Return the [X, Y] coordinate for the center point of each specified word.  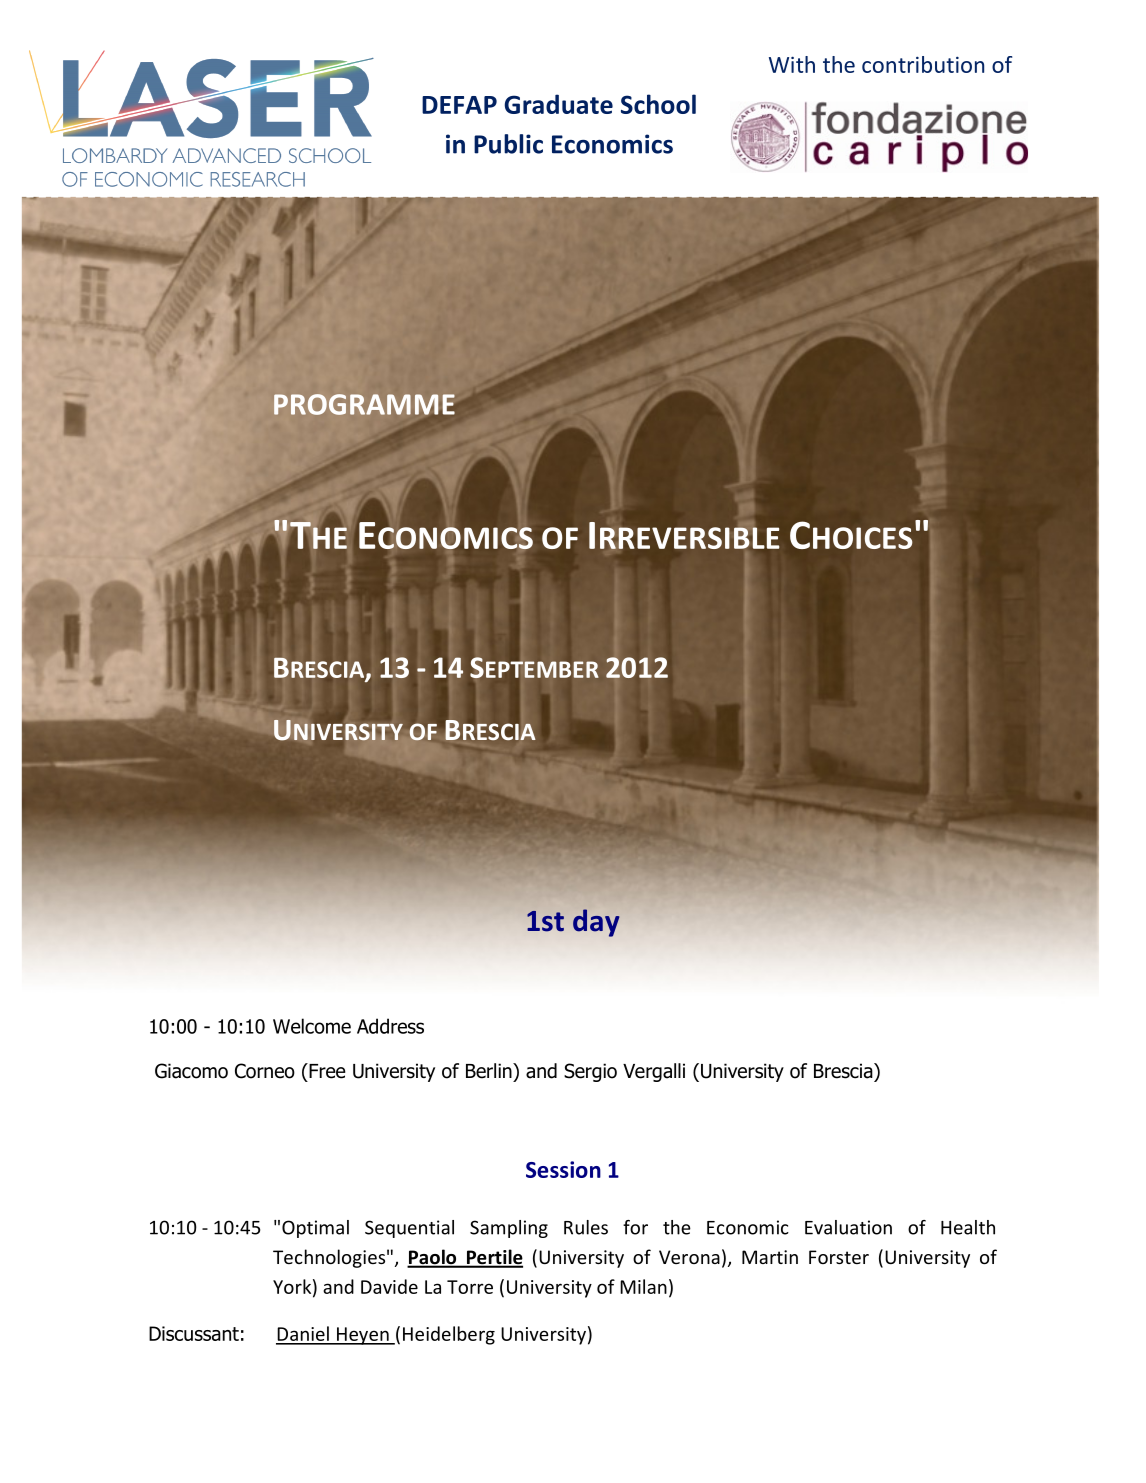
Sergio [590, 1072]
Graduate [559, 104]
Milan [643, 1286]
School [658, 104]
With [792, 64]
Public [508, 144]
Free [326, 1071]
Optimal [315, 1229]
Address [390, 1026]
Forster [839, 1257]
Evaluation [848, 1227]
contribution [923, 64]
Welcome [312, 1026]
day [596, 923]
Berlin [490, 1071]
